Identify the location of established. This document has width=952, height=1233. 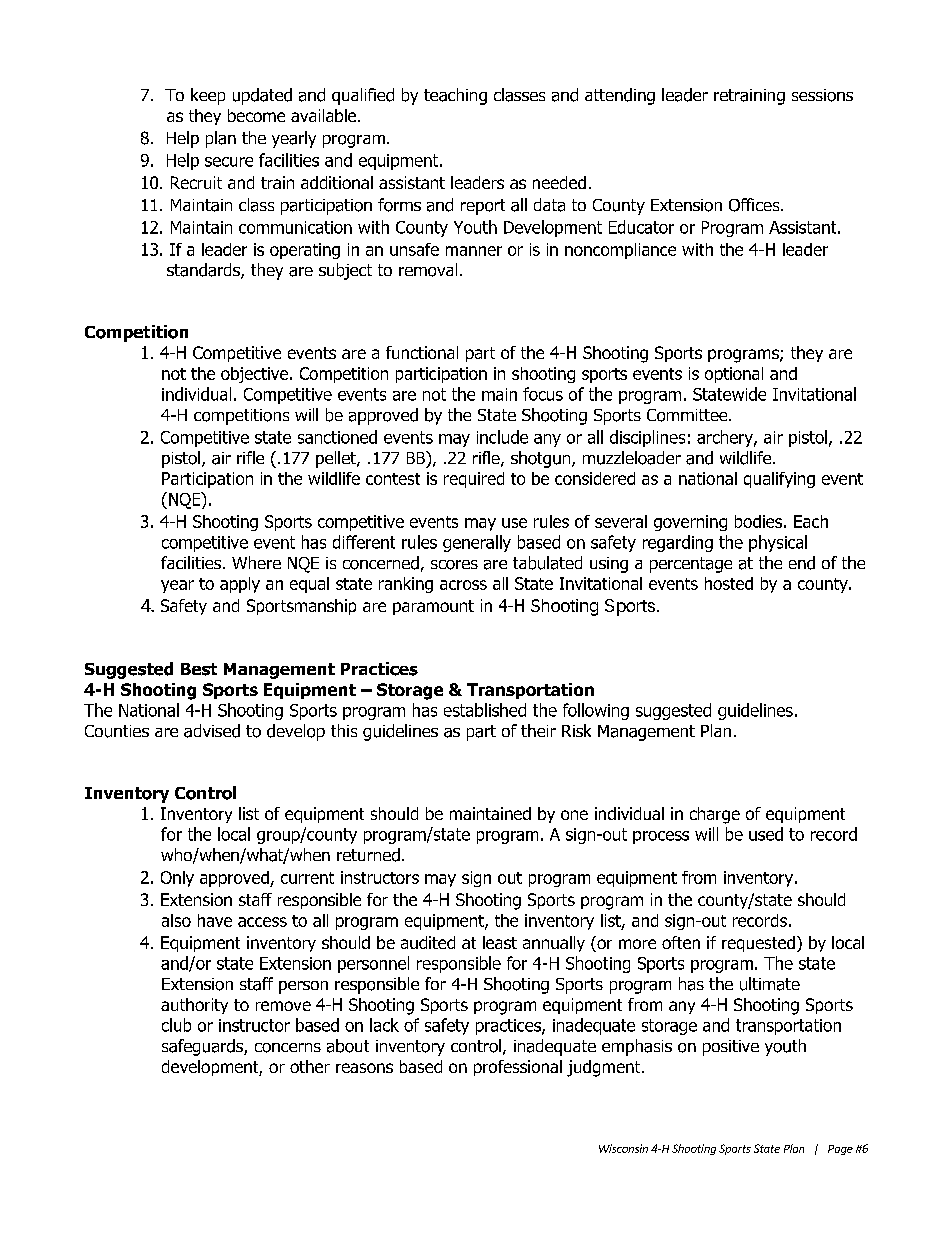
(485, 710).
